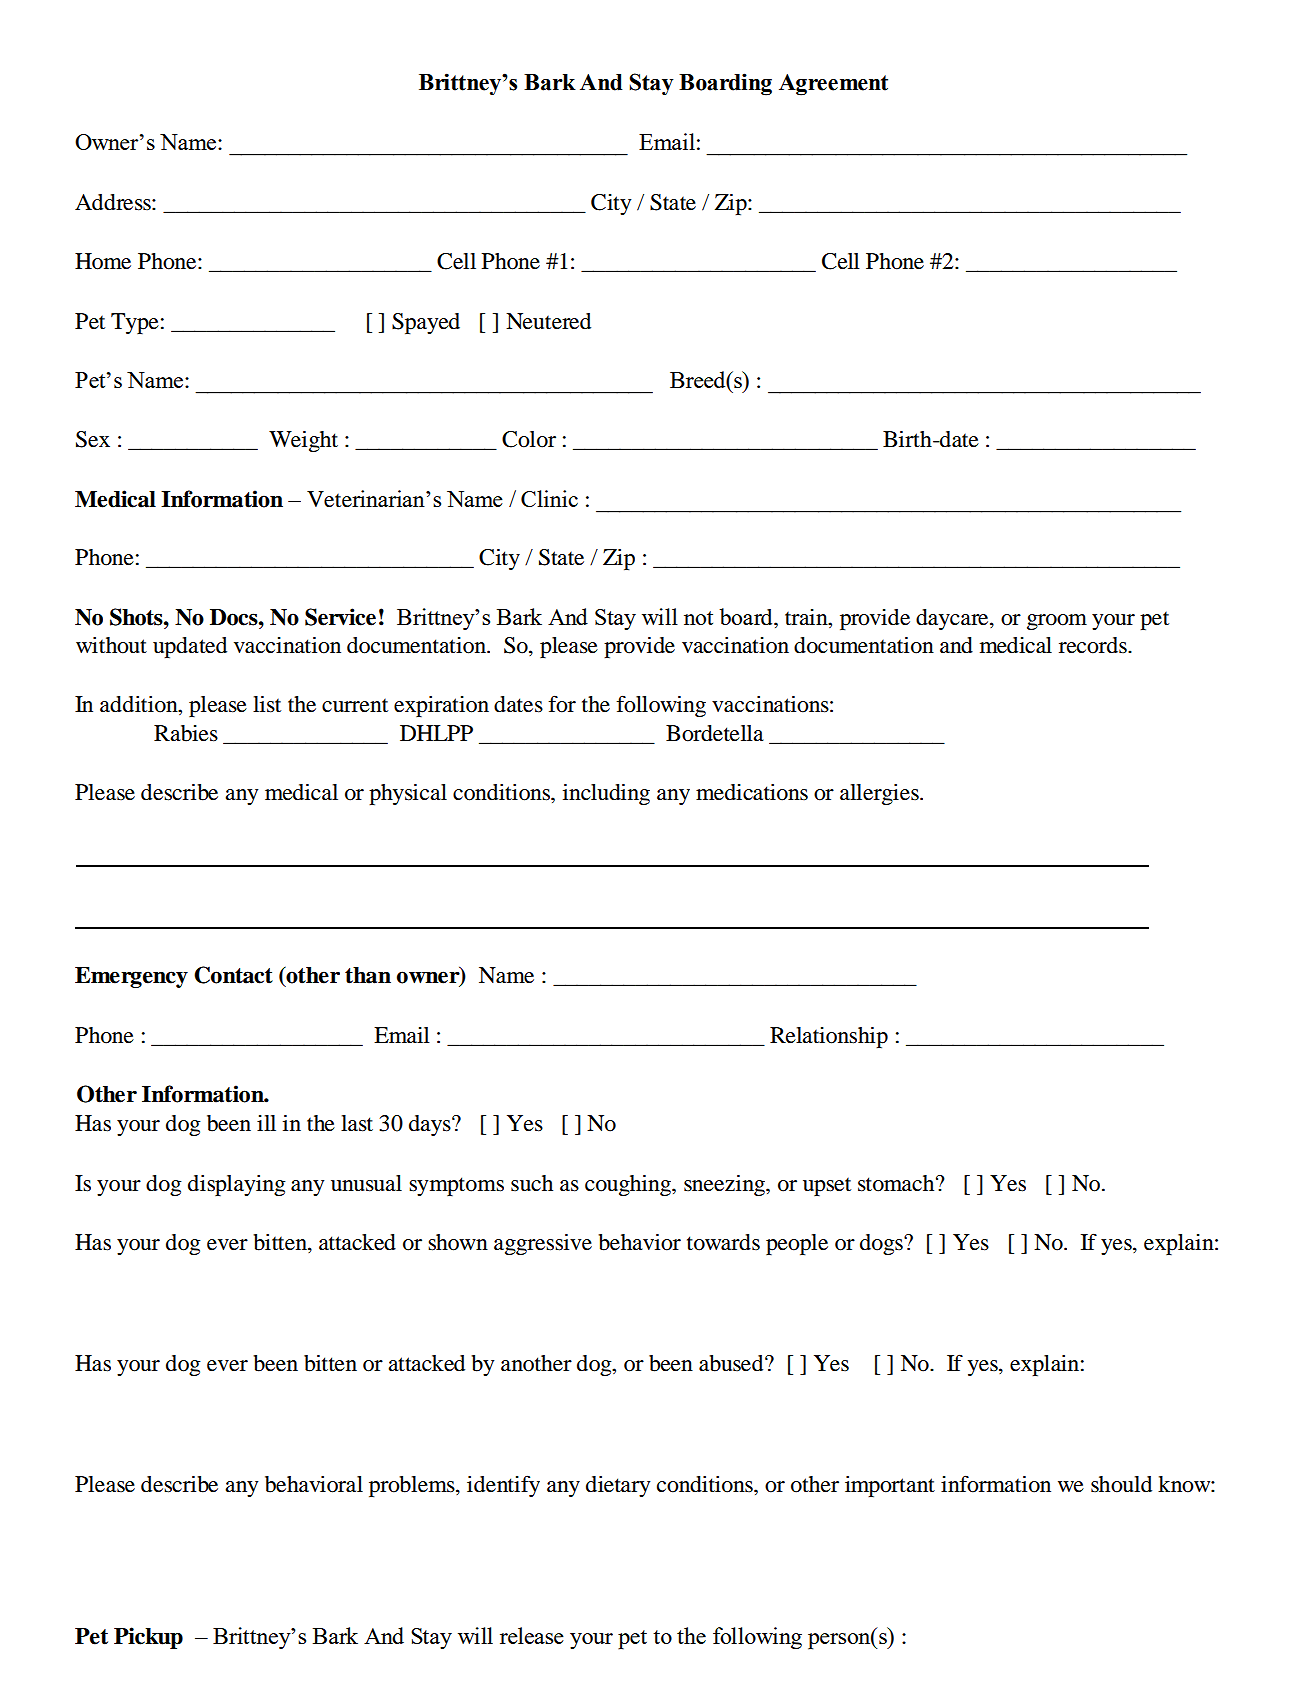 The width and height of the screenshot is (1302, 1685). I want to click on Agreement, so click(833, 85).
